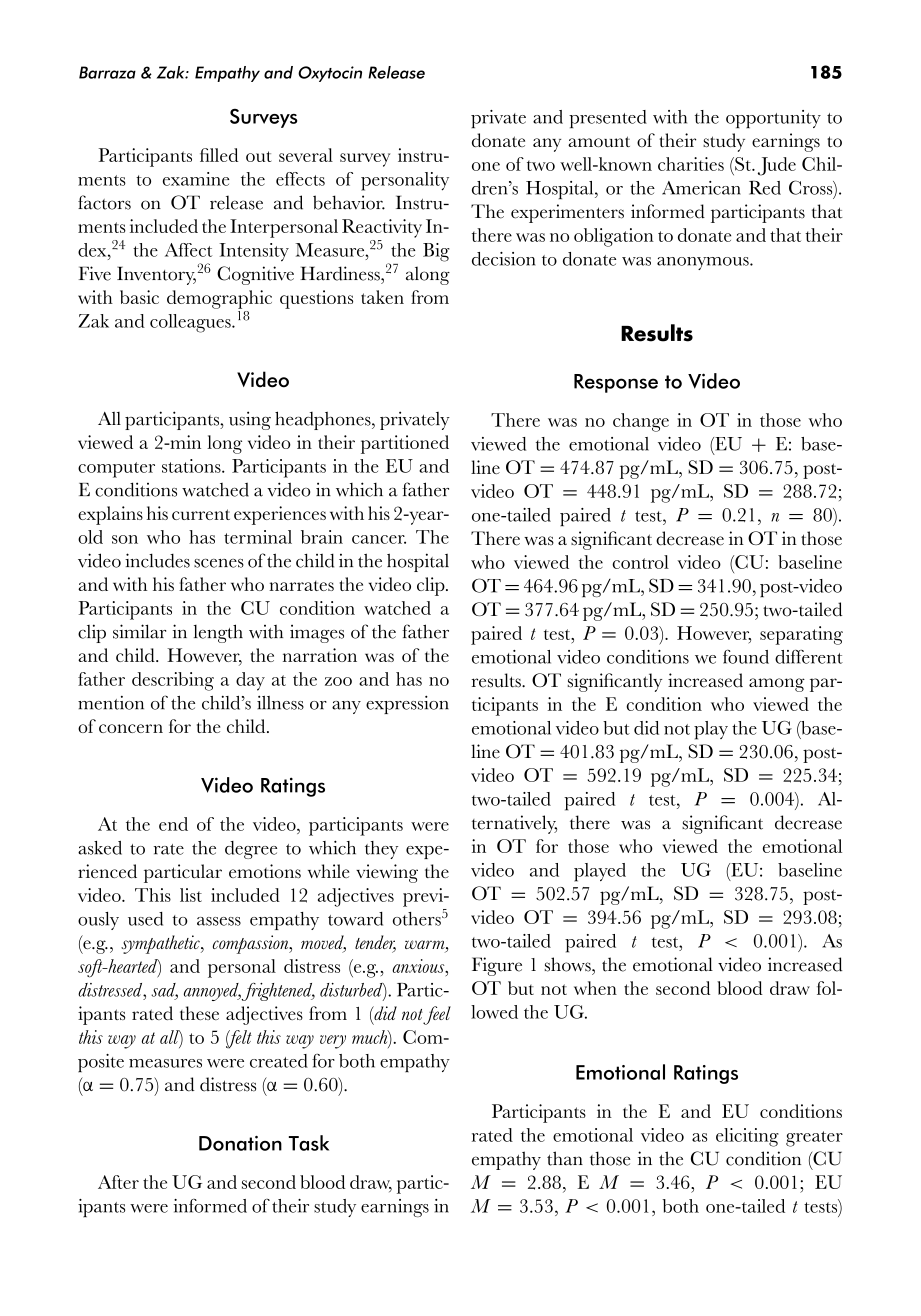  Describe the element at coordinates (387, 873) in the screenshot. I see `viewing` at that location.
